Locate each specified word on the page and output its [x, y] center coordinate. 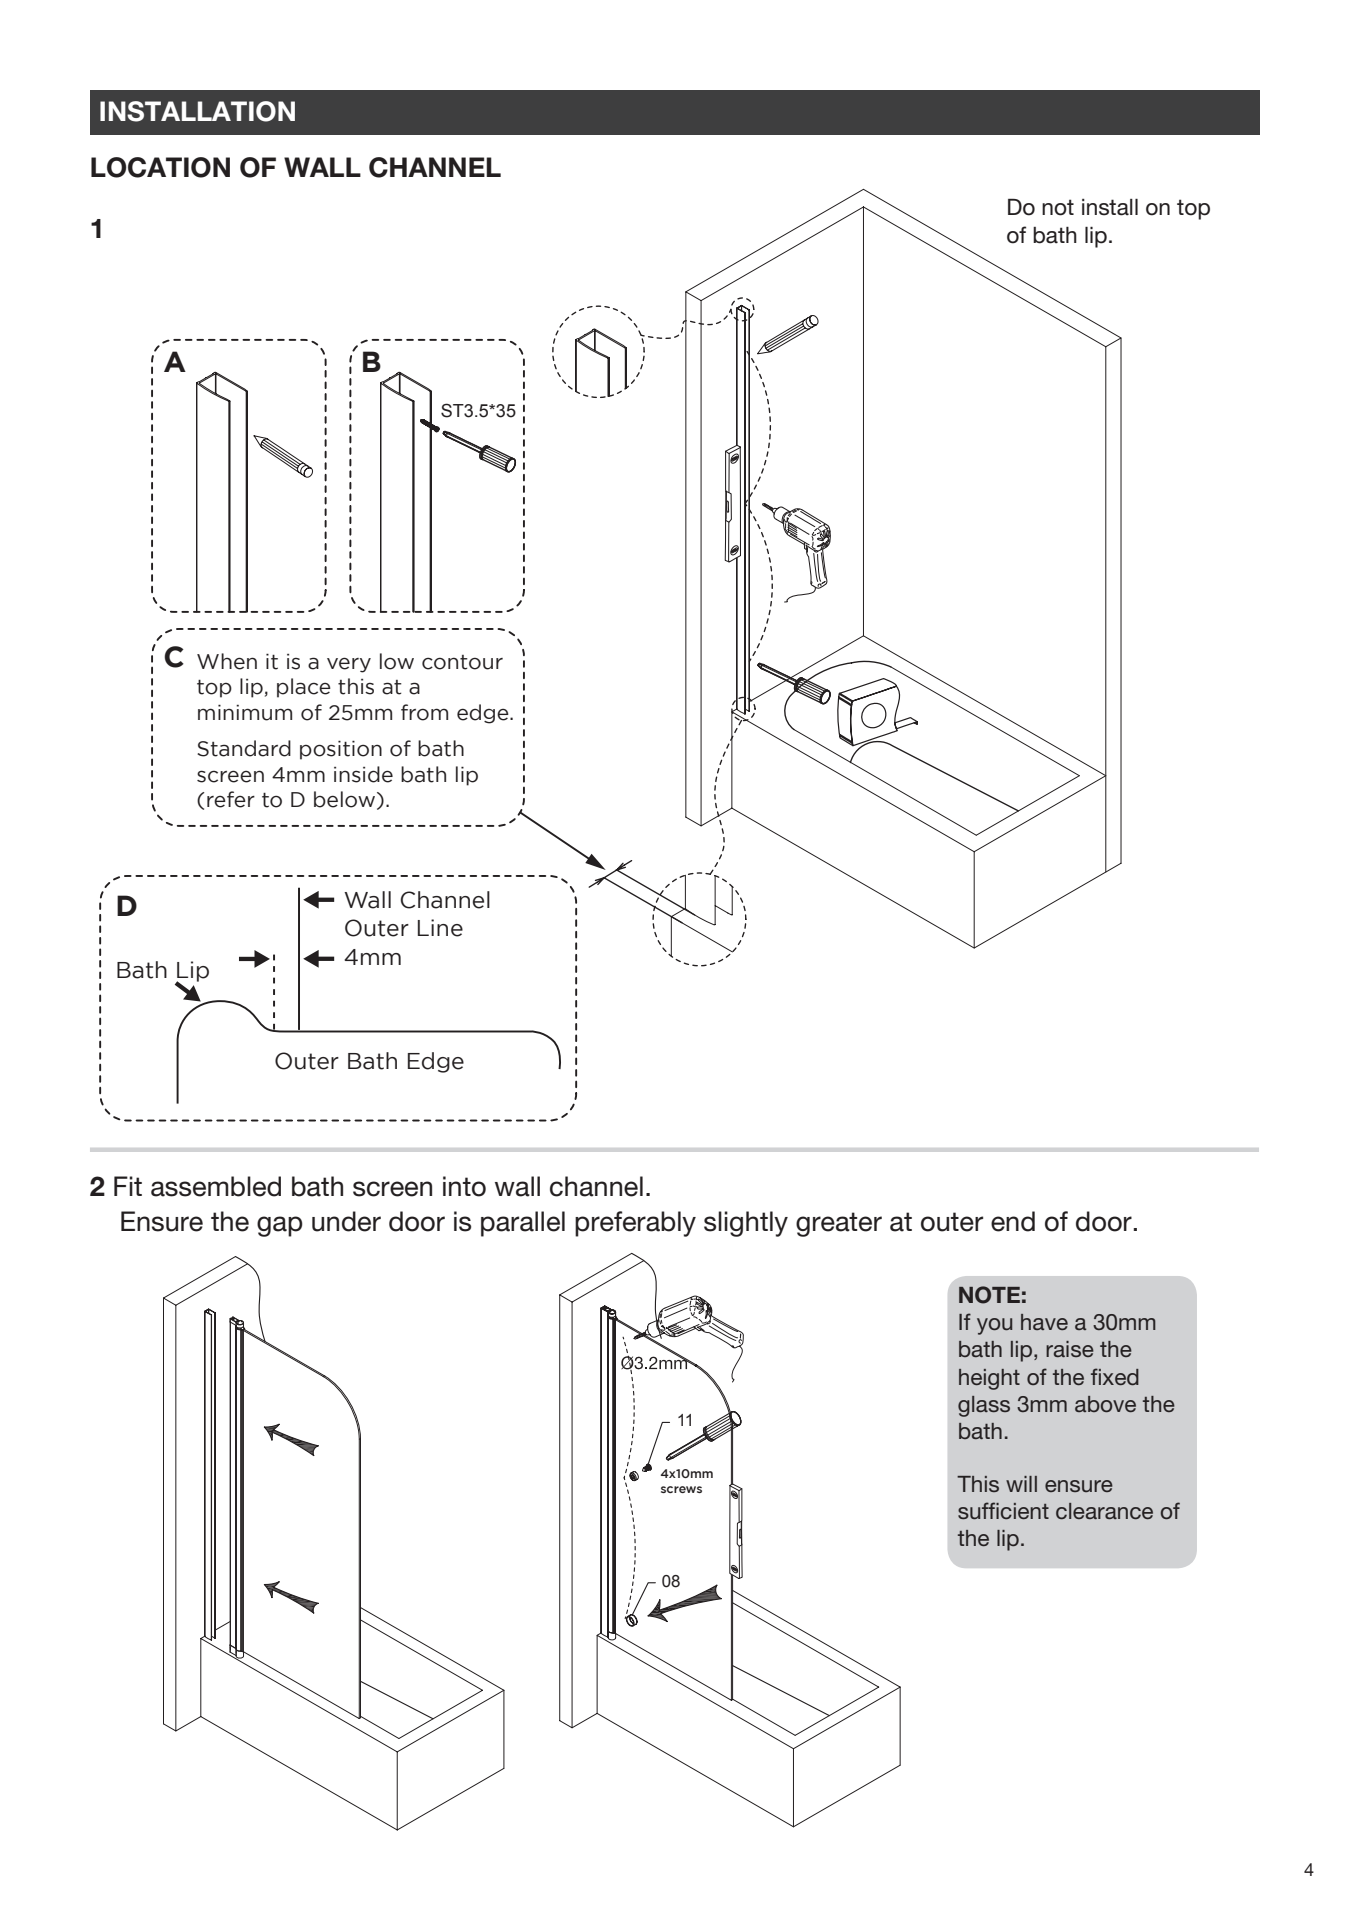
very [349, 665]
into [464, 1186]
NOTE [989, 1295]
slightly [746, 1224]
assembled [216, 1186]
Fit [128, 1186]
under [346, 1221]
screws [681, 1489]
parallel [523, 1224]
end [1013, 1221]
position [341, 750]
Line [440, 928]
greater [839, 1224]
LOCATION [160, 167]
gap [280, 1226]
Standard [244, 748]
